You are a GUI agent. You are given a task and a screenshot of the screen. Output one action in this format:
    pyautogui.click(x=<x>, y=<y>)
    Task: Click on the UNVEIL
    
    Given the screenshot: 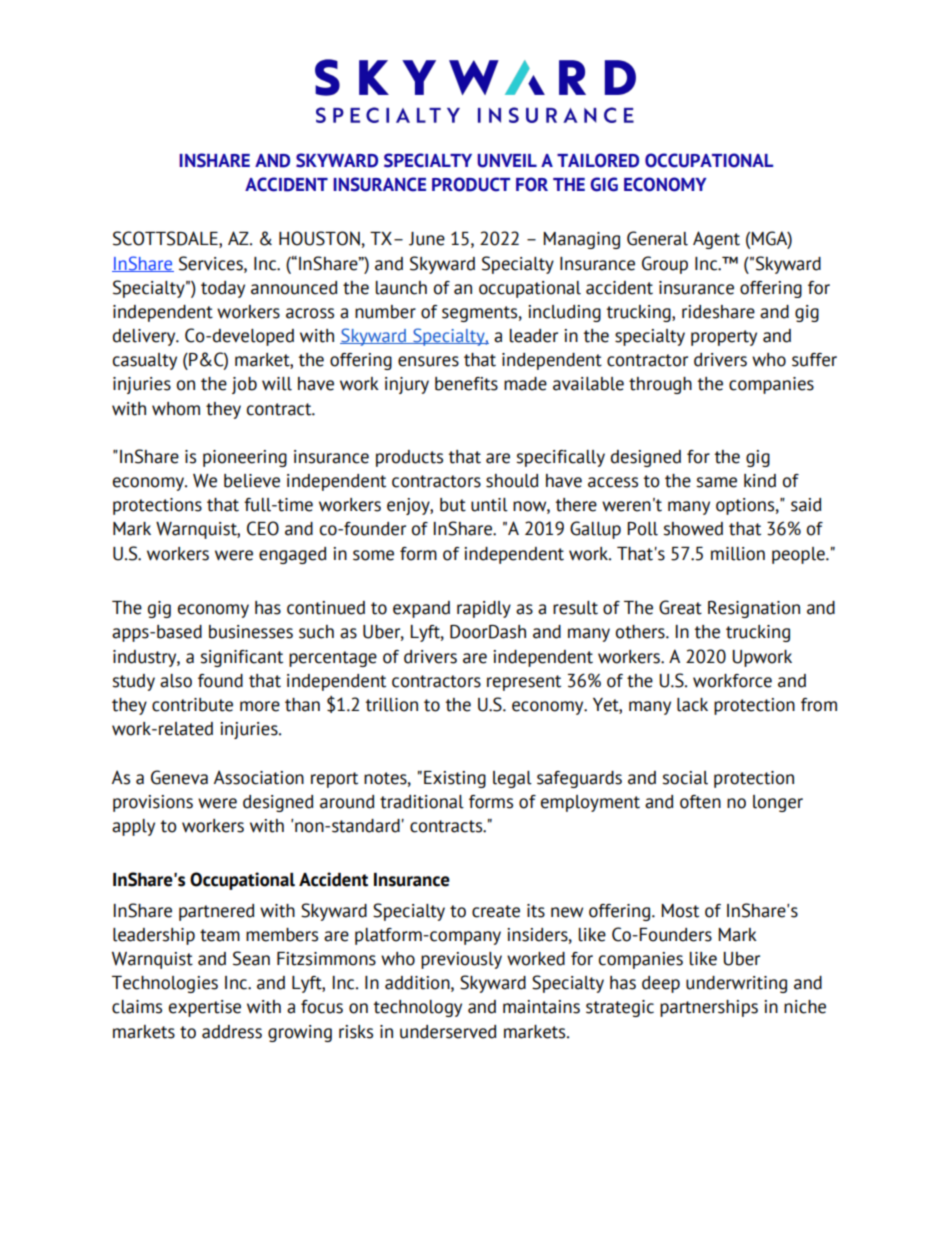 What is the action you would take?
    pyautogui.click(x=507, y=161)
